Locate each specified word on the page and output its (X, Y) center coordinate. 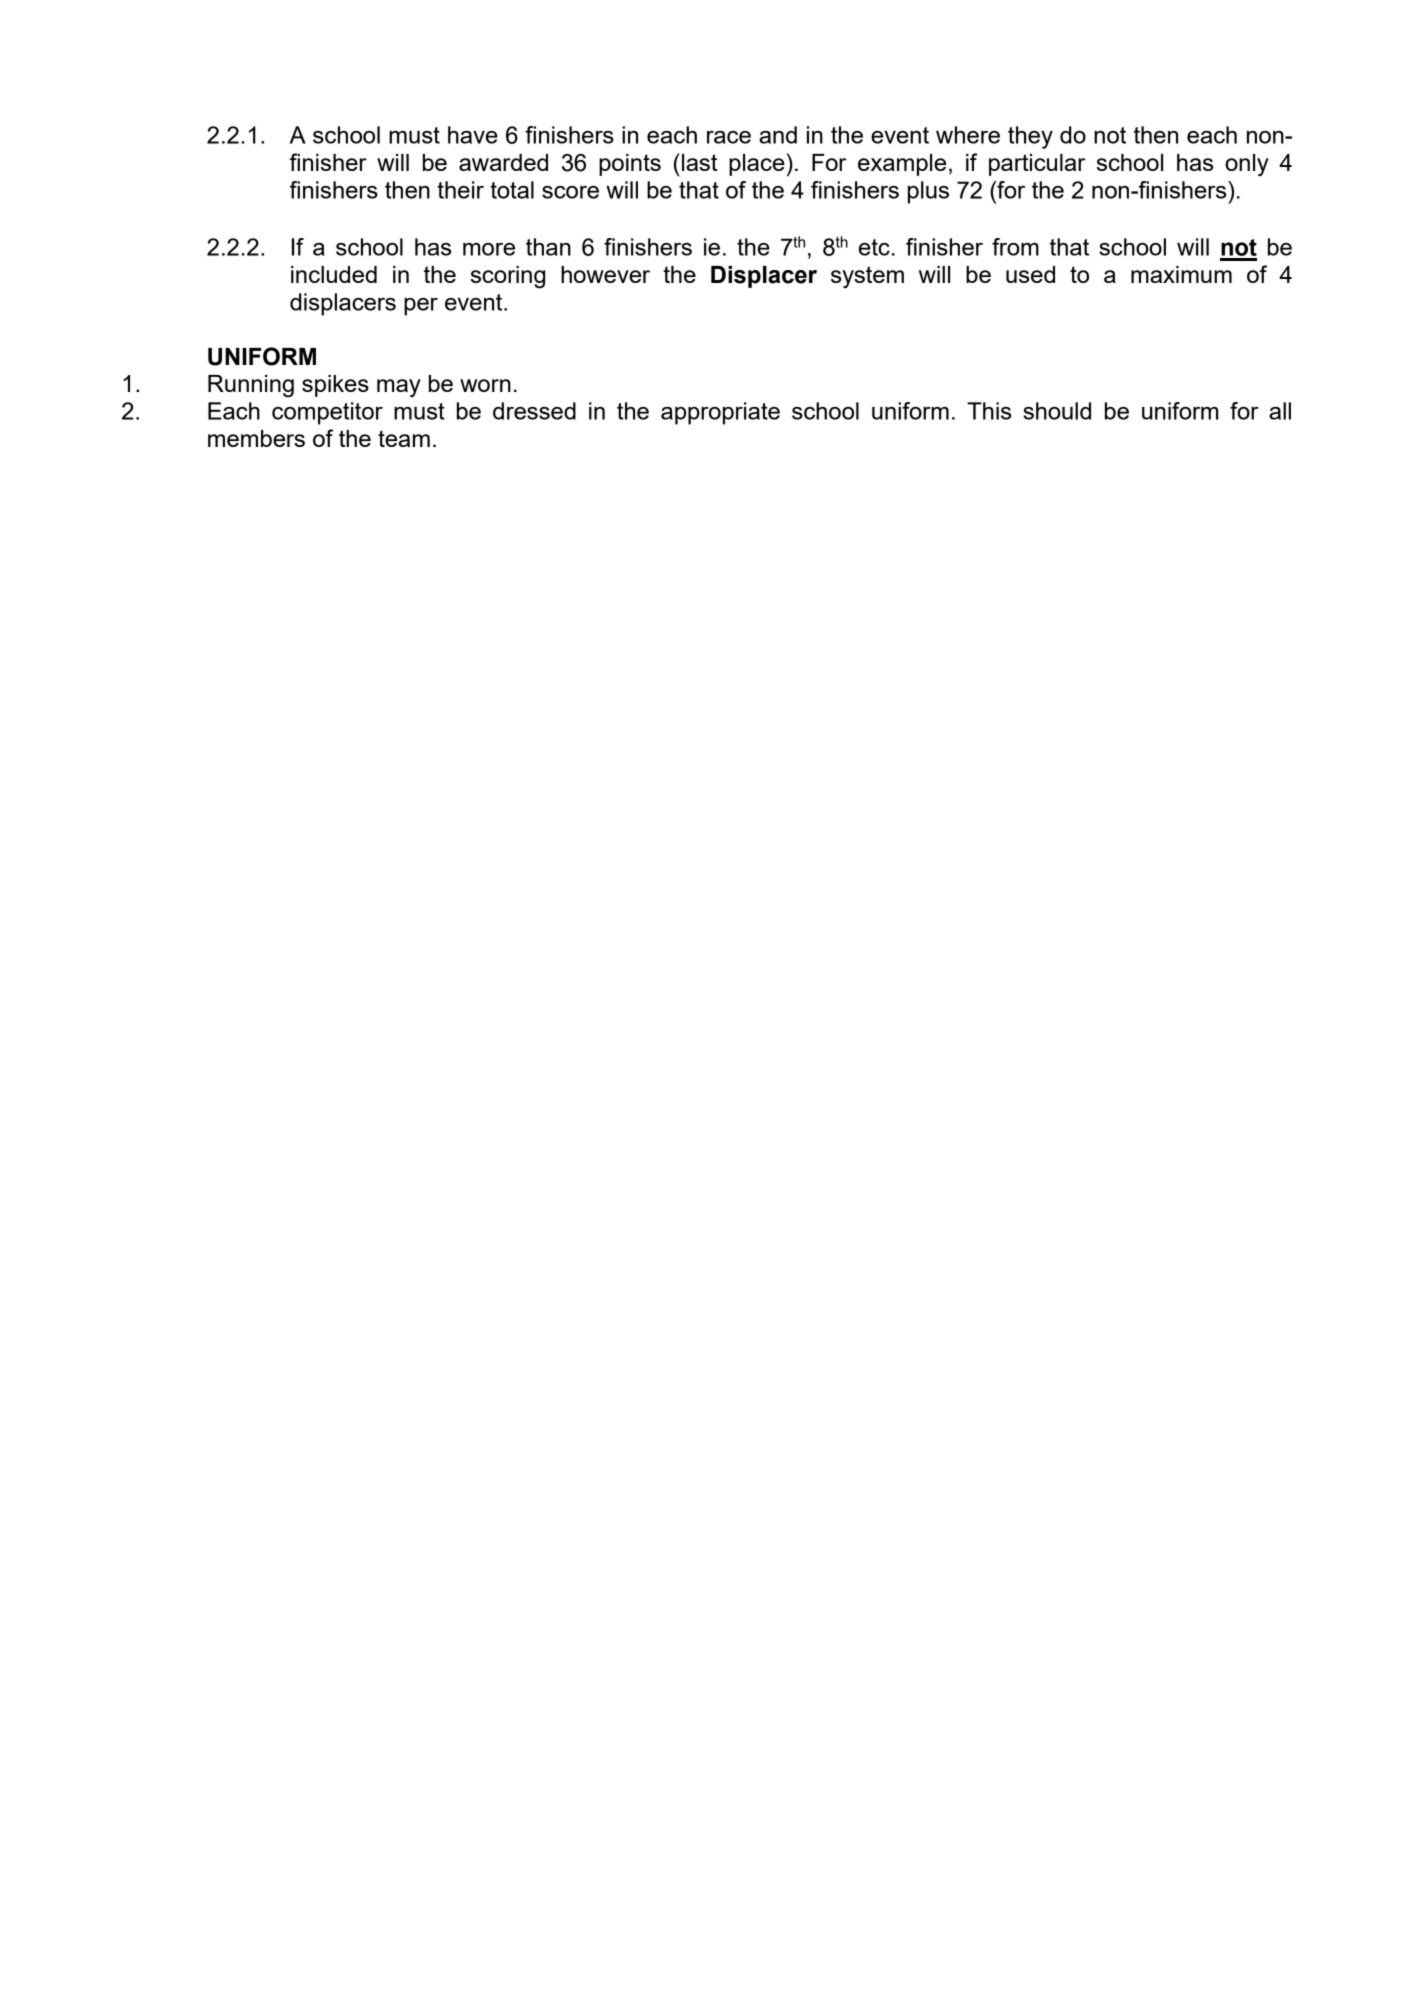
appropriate (720, 413)
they (1030, 137)
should (1057, 411)
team (404, 438)
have (473, 135)
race (729, 137)
